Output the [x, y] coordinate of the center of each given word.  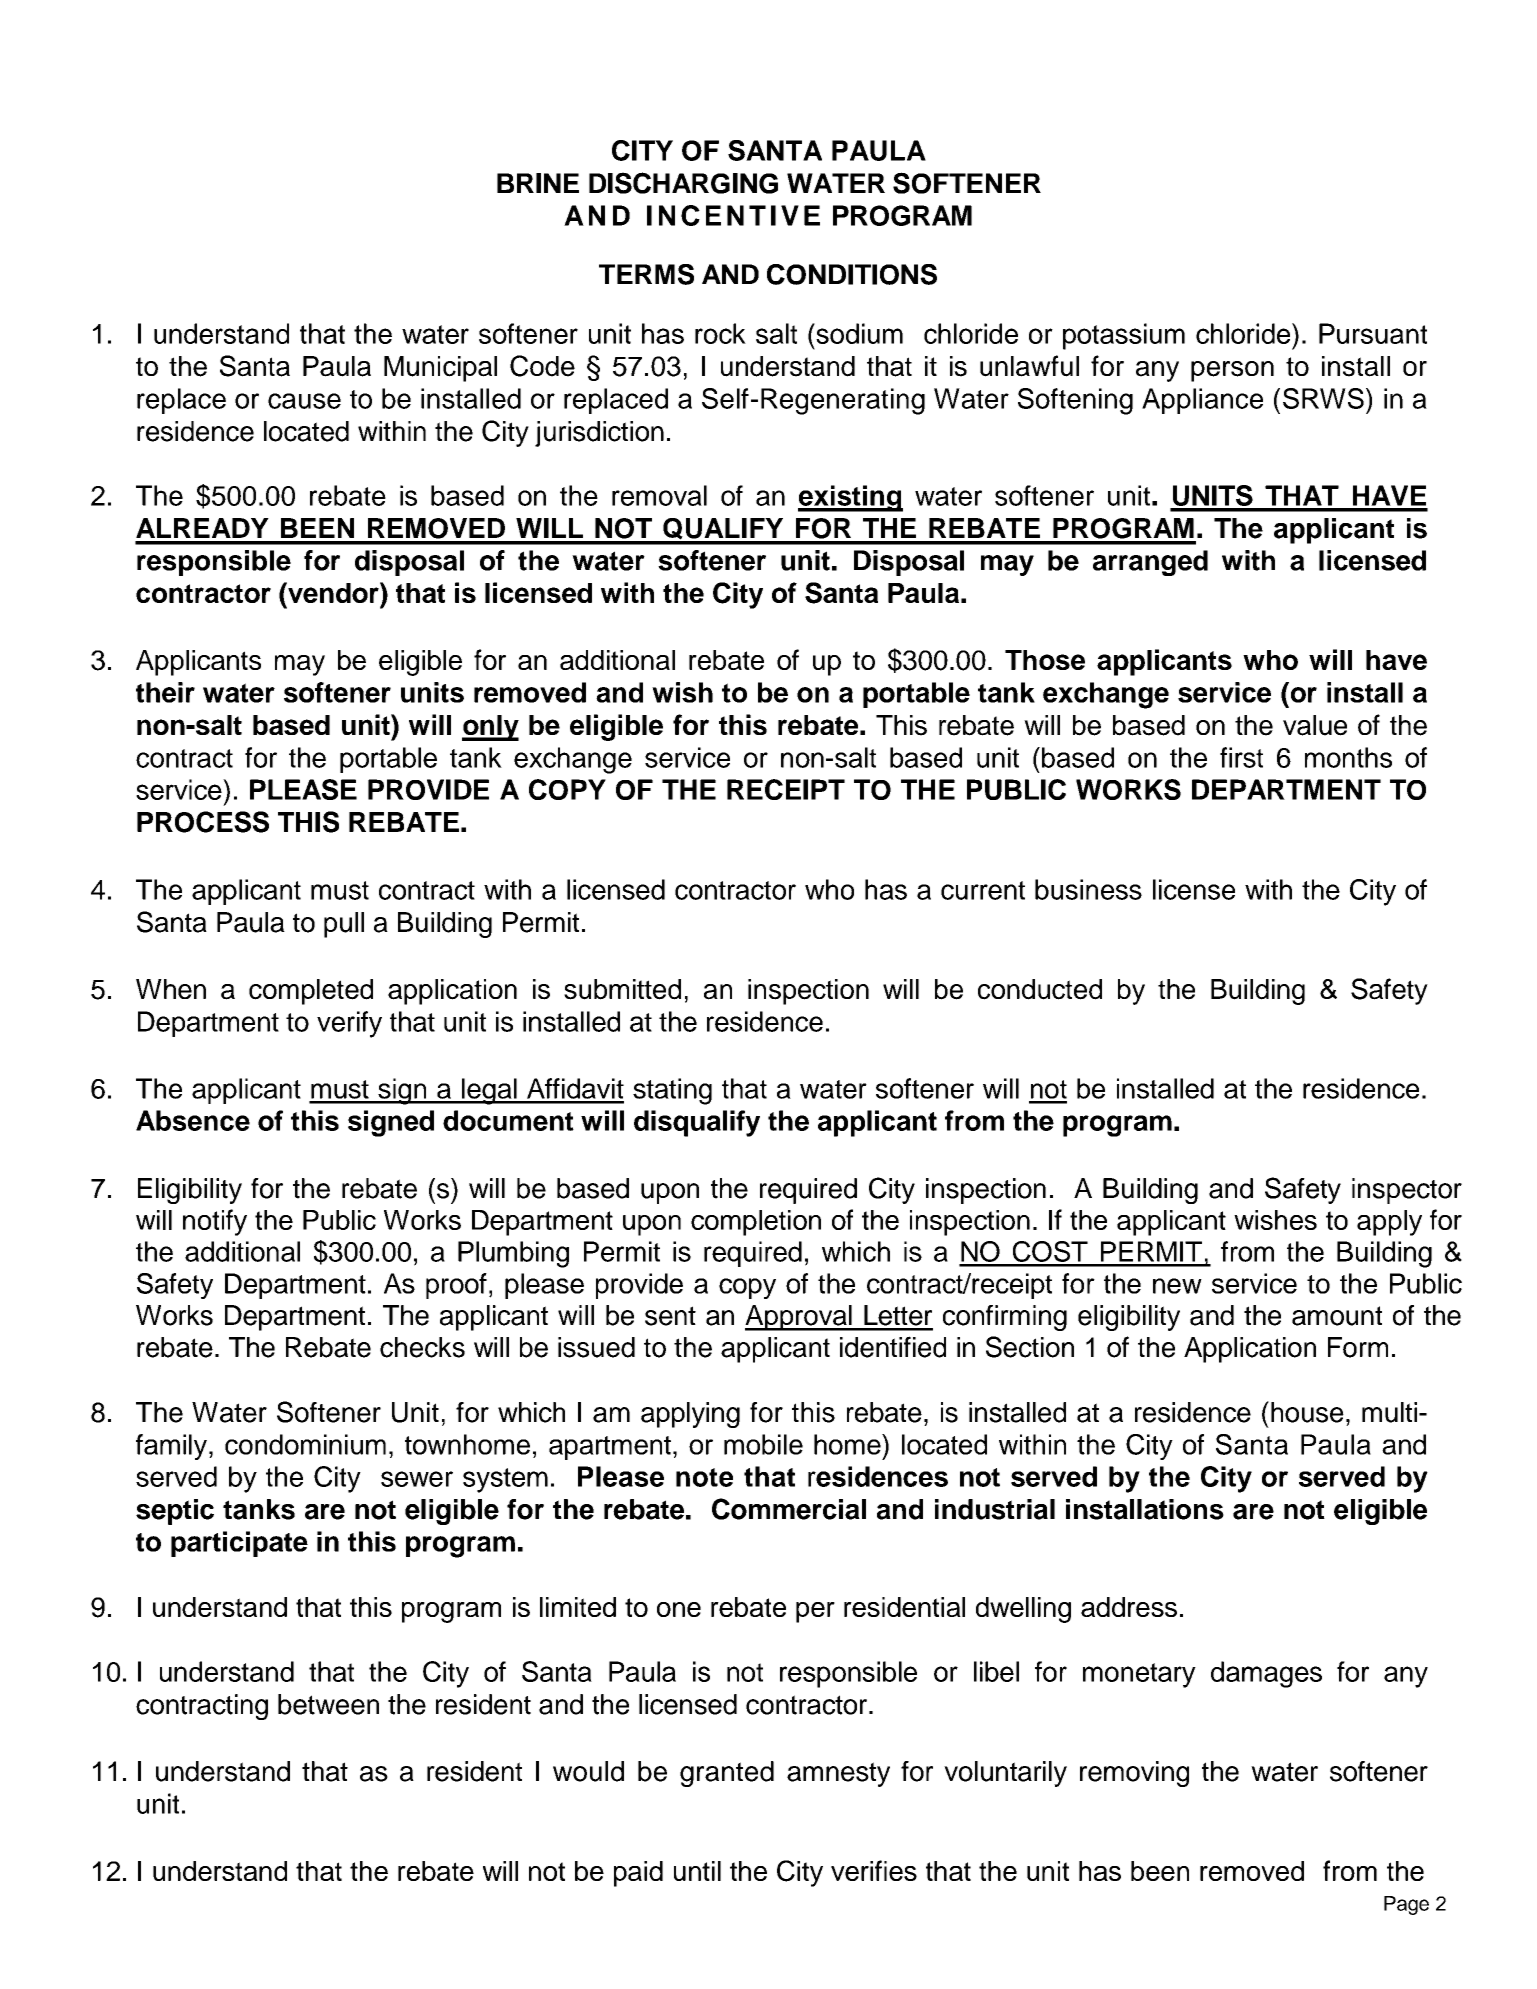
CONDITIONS [852, 274]
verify [349, 1024]
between [328, 1704]
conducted [1040, 989]
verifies [874, 1870]
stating [672, 1091]
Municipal [440, 369]
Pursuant [1373, 333]
